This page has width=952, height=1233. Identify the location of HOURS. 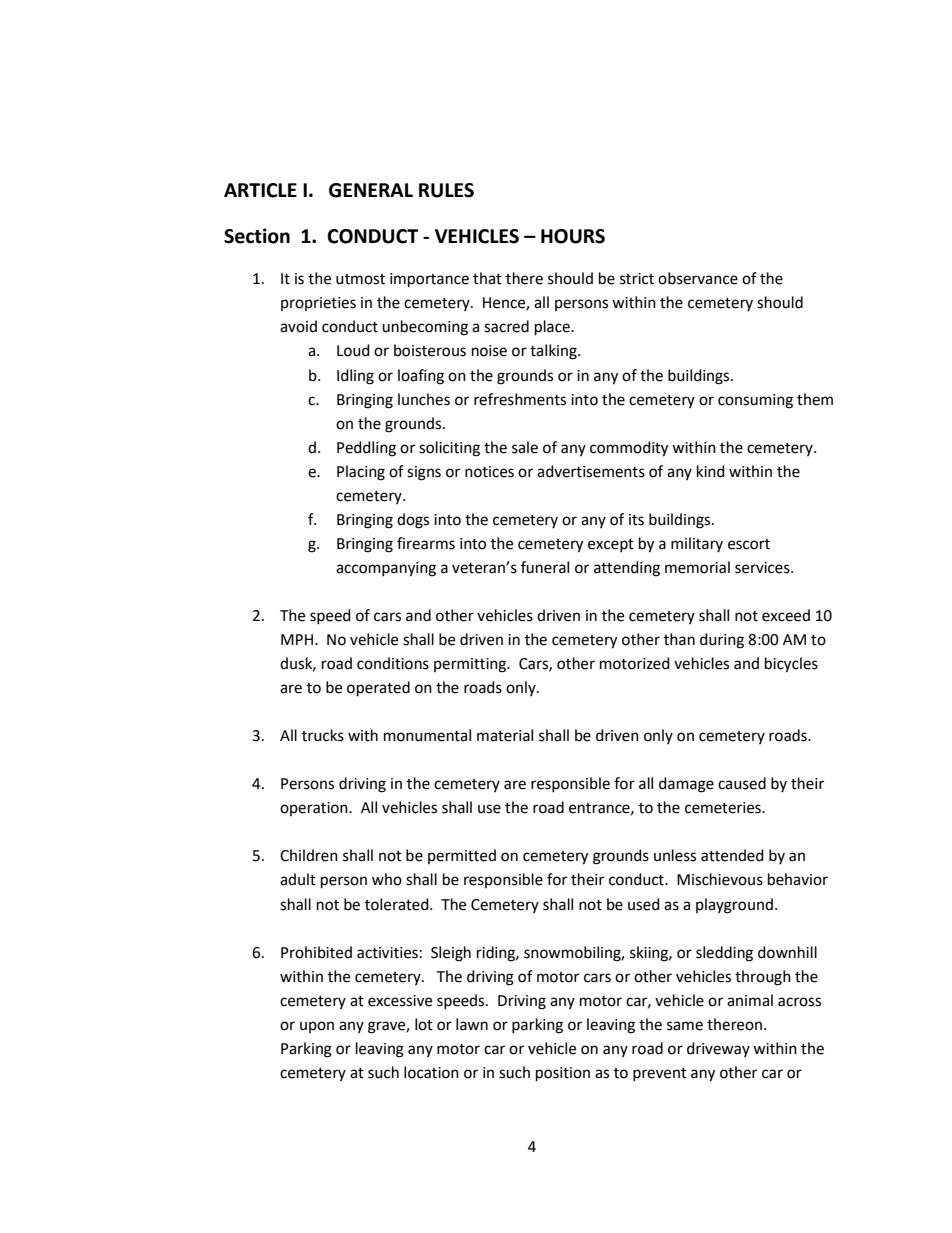
(573, 236).
